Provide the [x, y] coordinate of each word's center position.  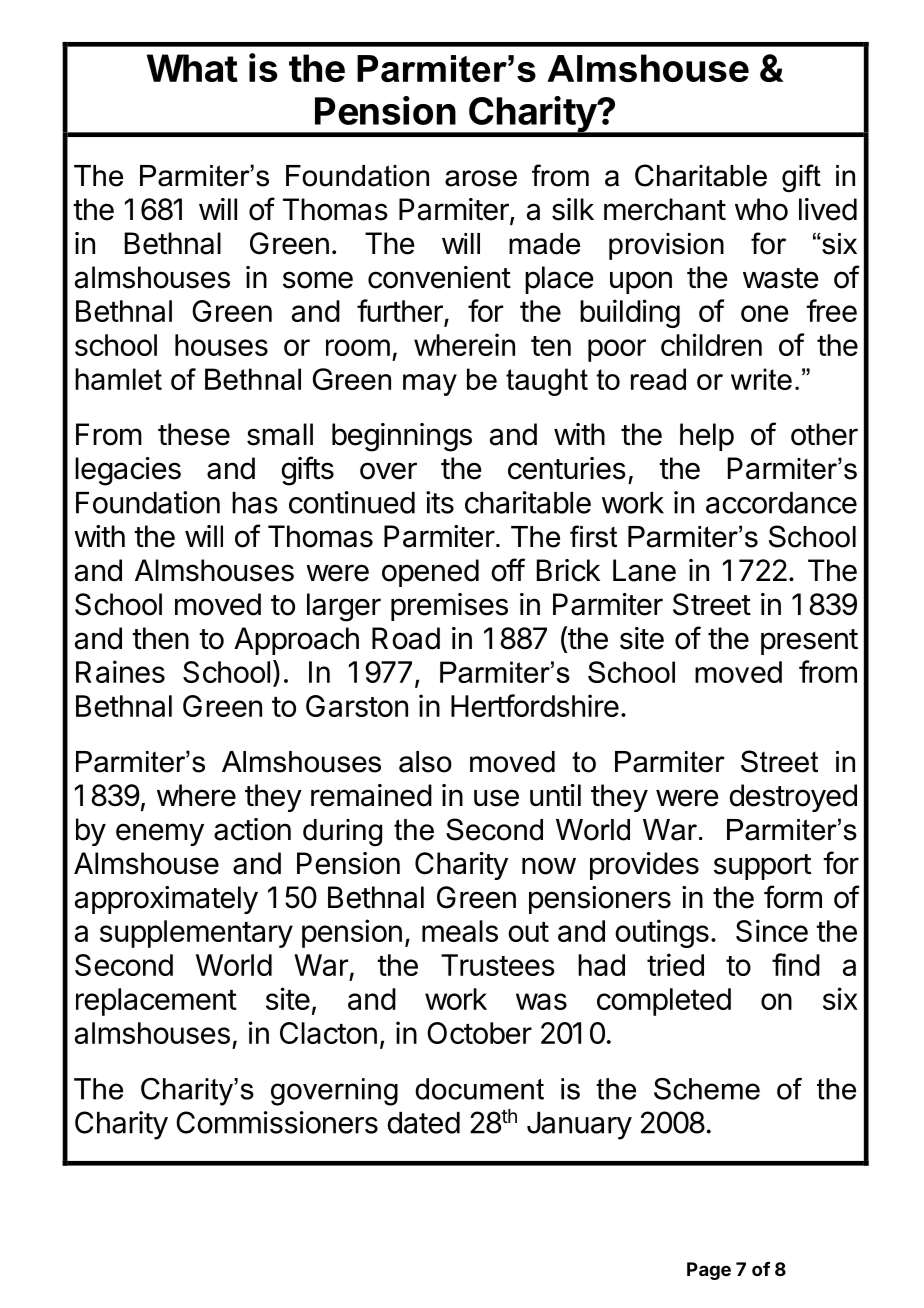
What [192, 68]
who [761, 209]
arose [481, 178]
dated [423, 1123]
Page [709, 1271]
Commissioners [277, 1122]
